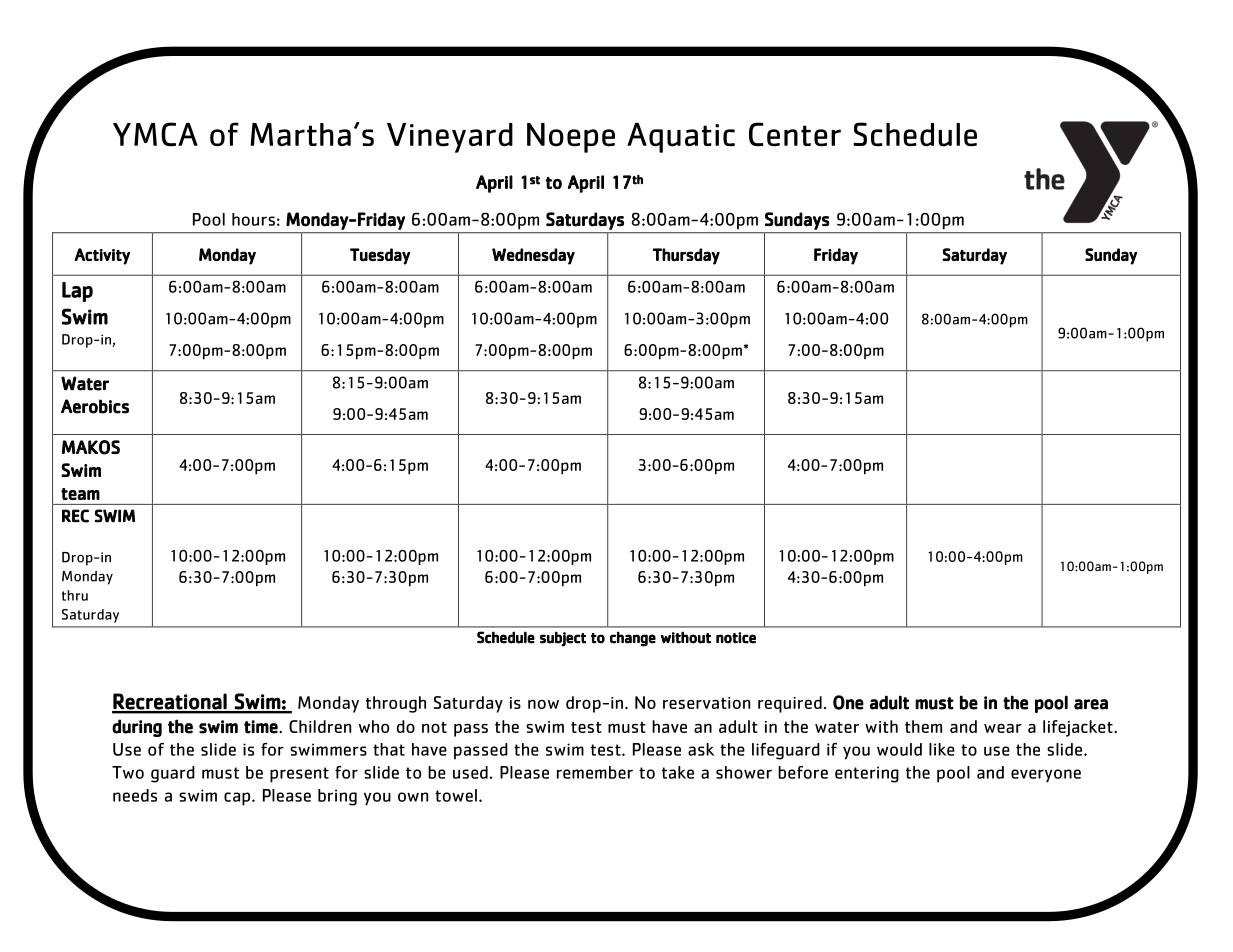  What do you see at coordinates (795, 134) in the page?
I see `Center` at bounding box center [795, 134].
